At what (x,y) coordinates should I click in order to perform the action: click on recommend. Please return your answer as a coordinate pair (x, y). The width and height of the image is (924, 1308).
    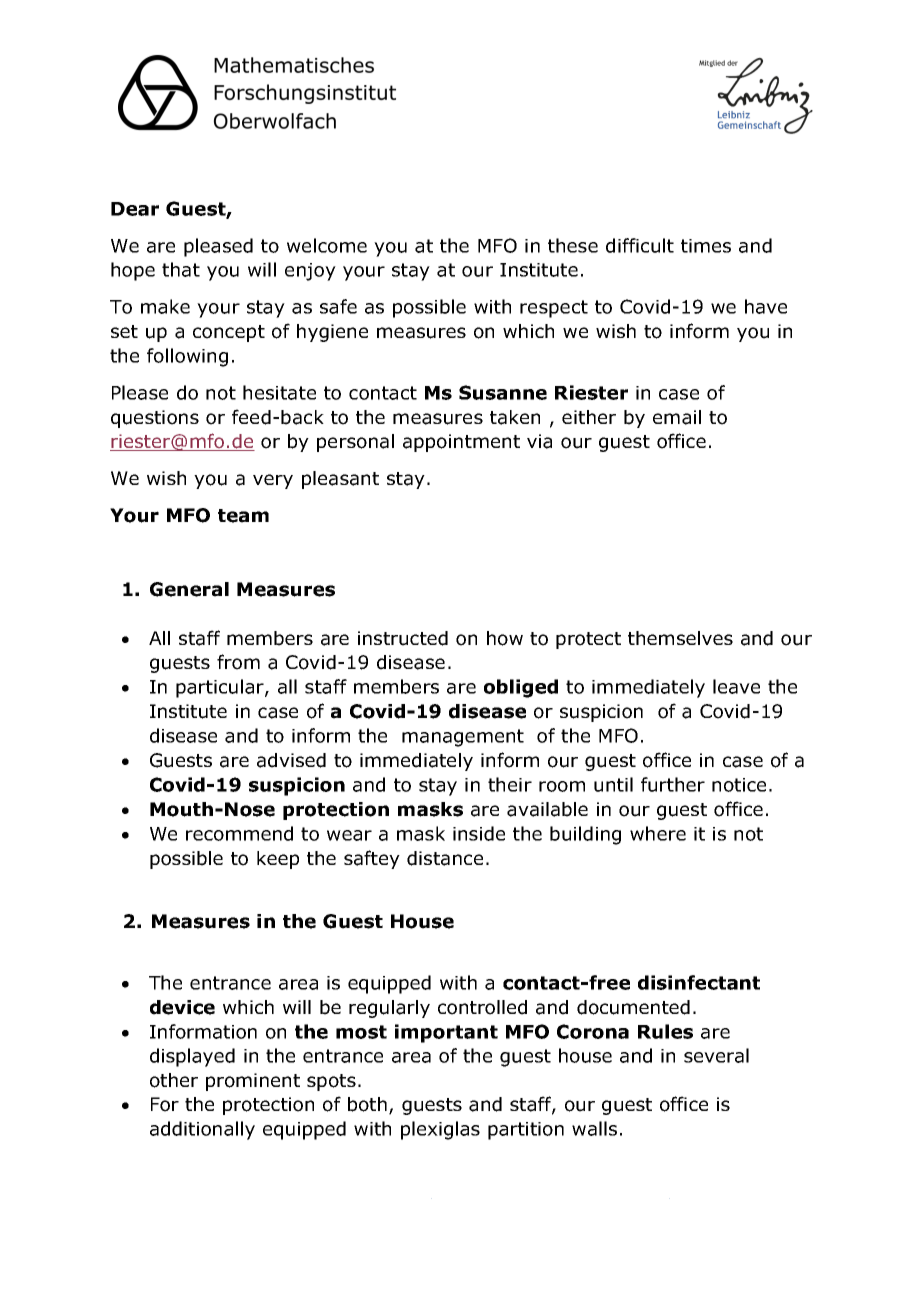
    Looking at the image, I should click on (239, 833).
